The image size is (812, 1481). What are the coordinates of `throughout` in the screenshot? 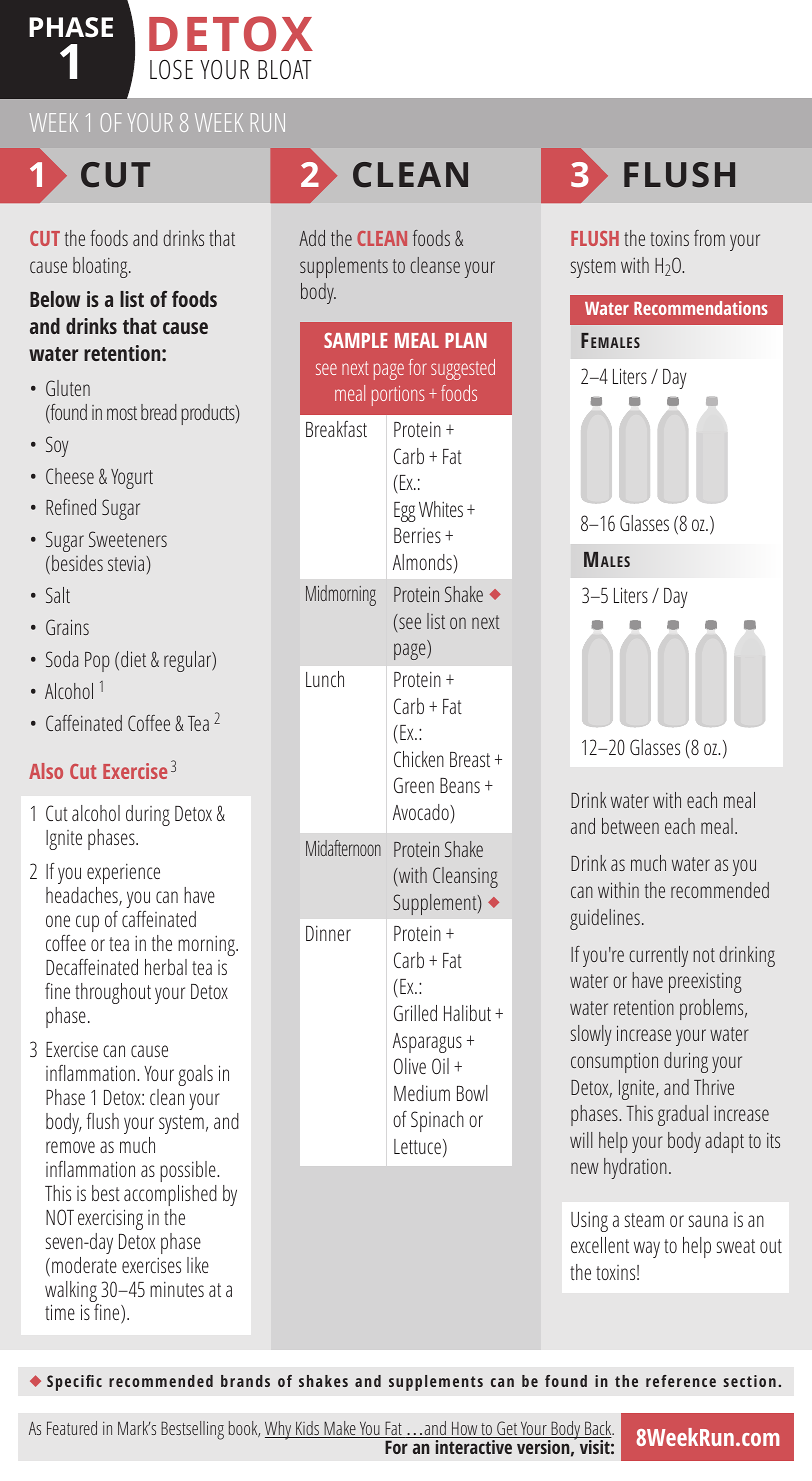 It's located at (113, 993).
